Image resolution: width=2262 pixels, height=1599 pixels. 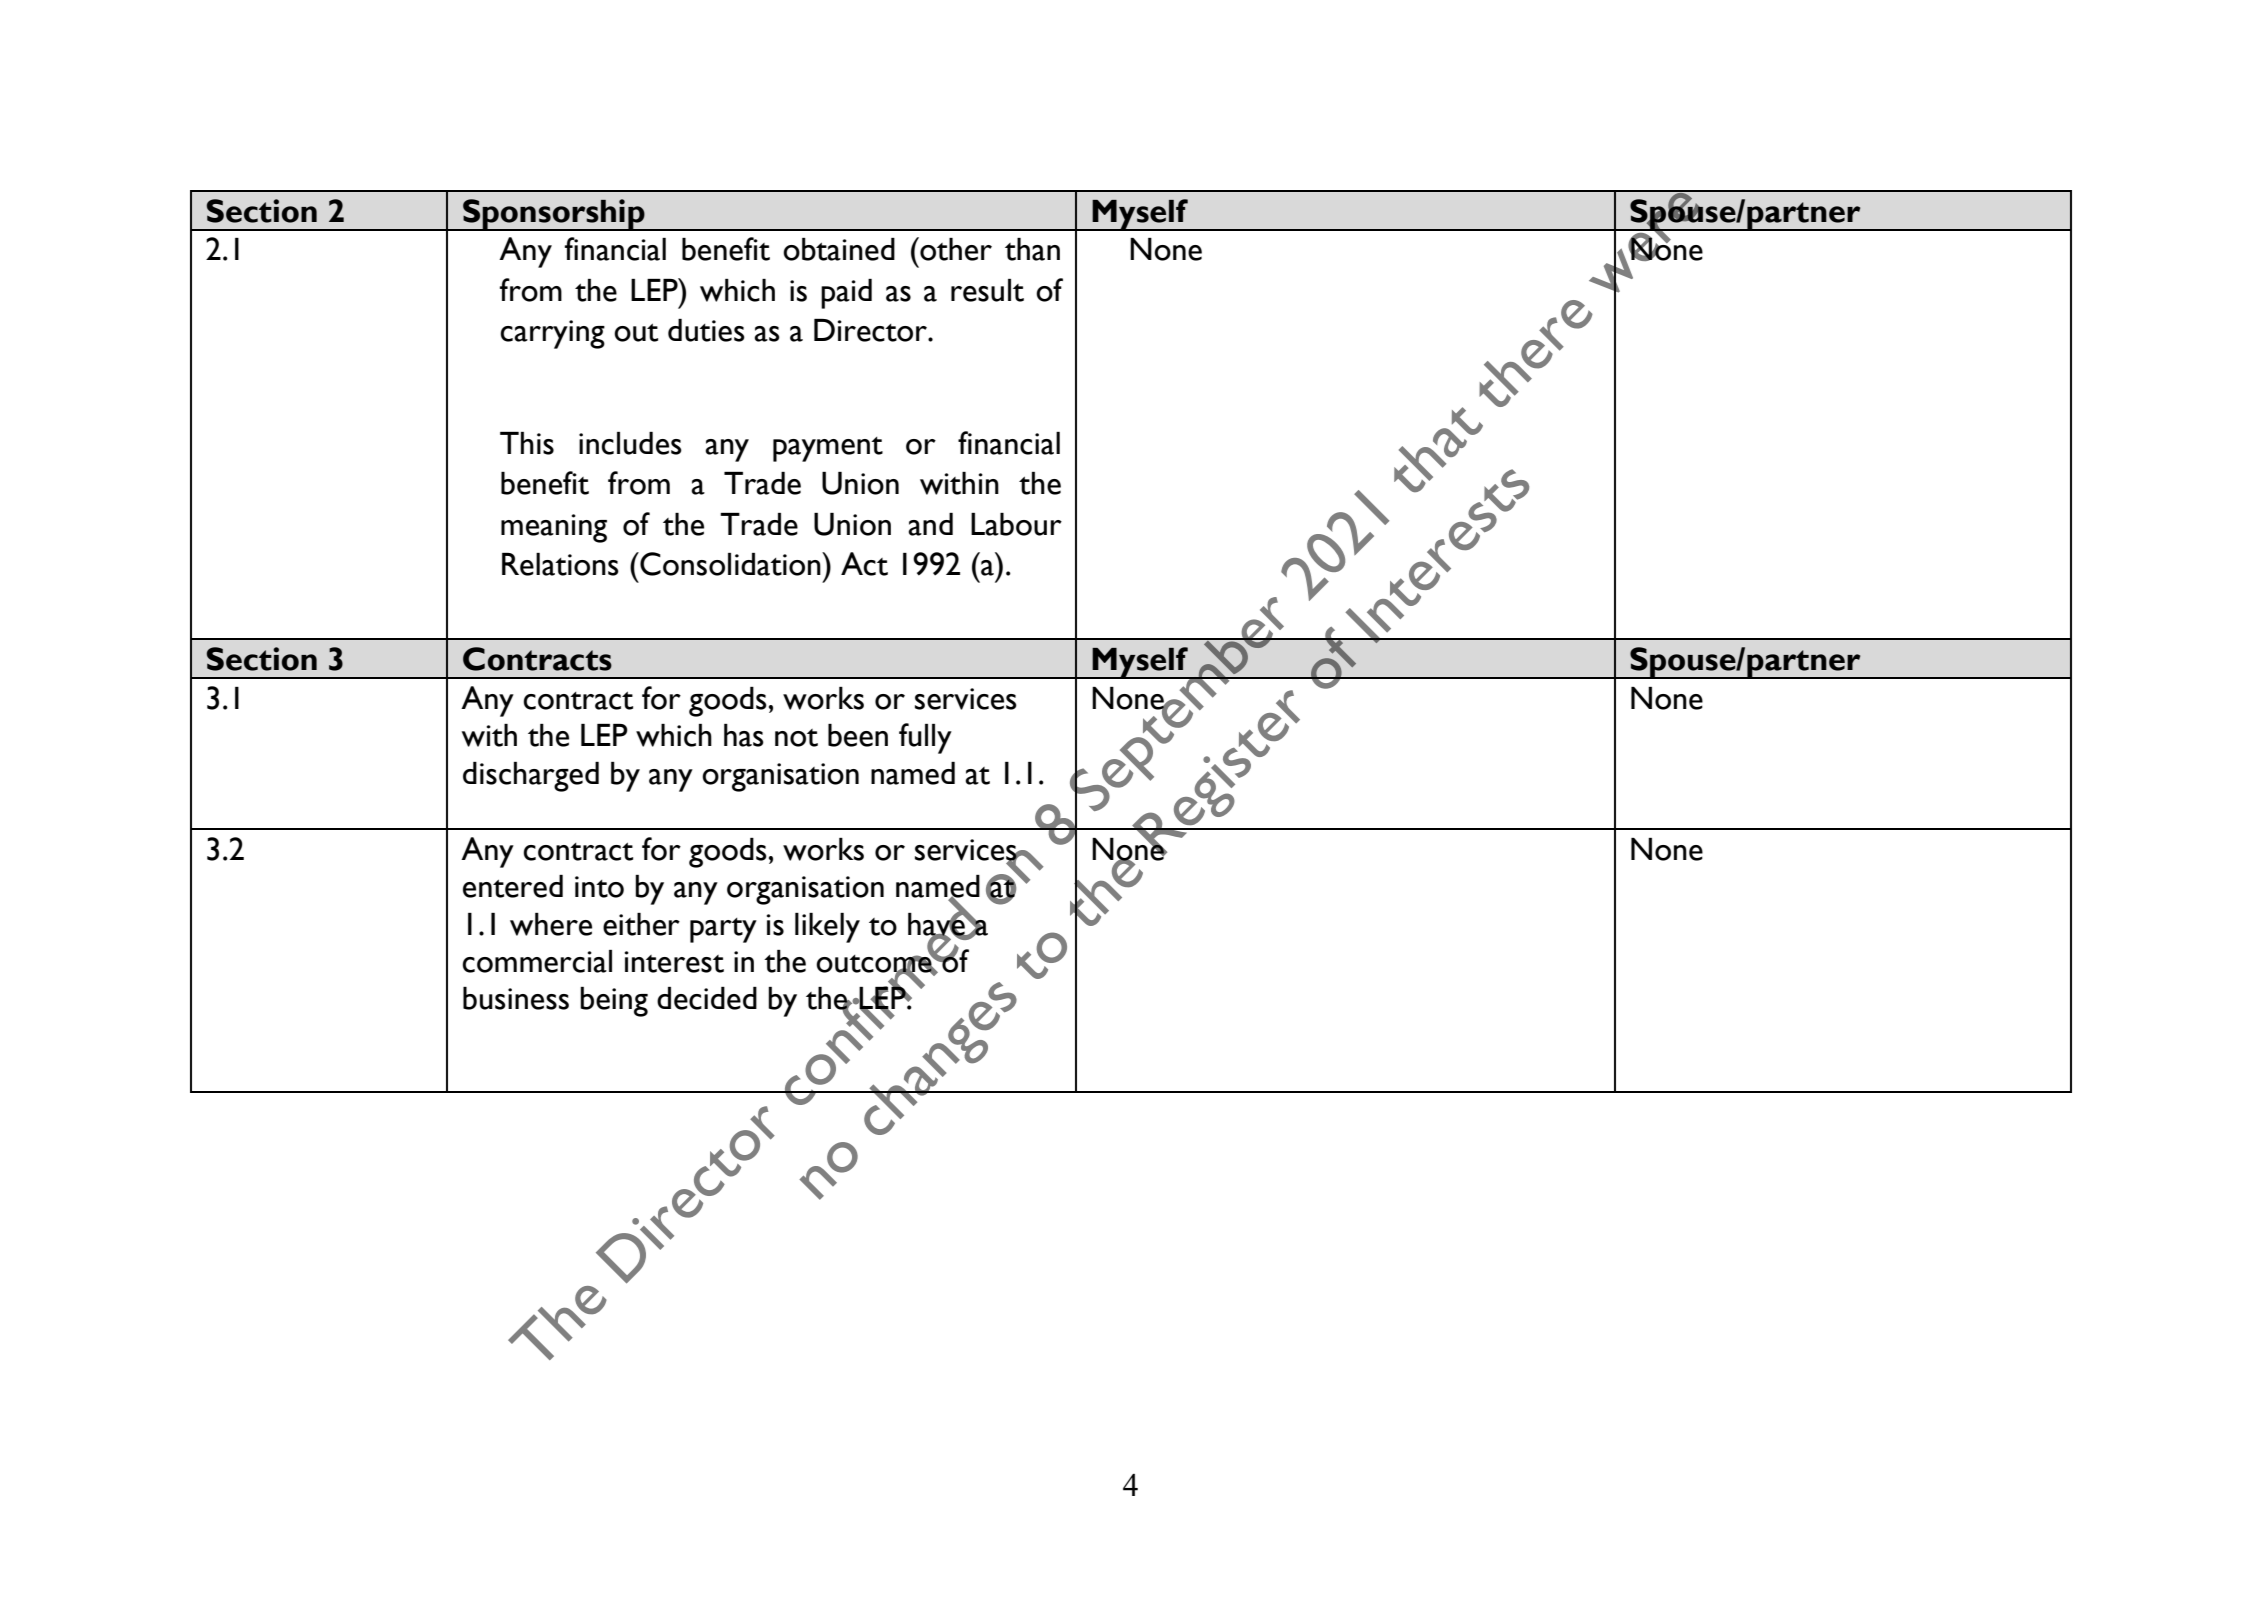 What do you see at coordinates (930, 524) in the image?
I see `and` at bounding box center [930, 524].
